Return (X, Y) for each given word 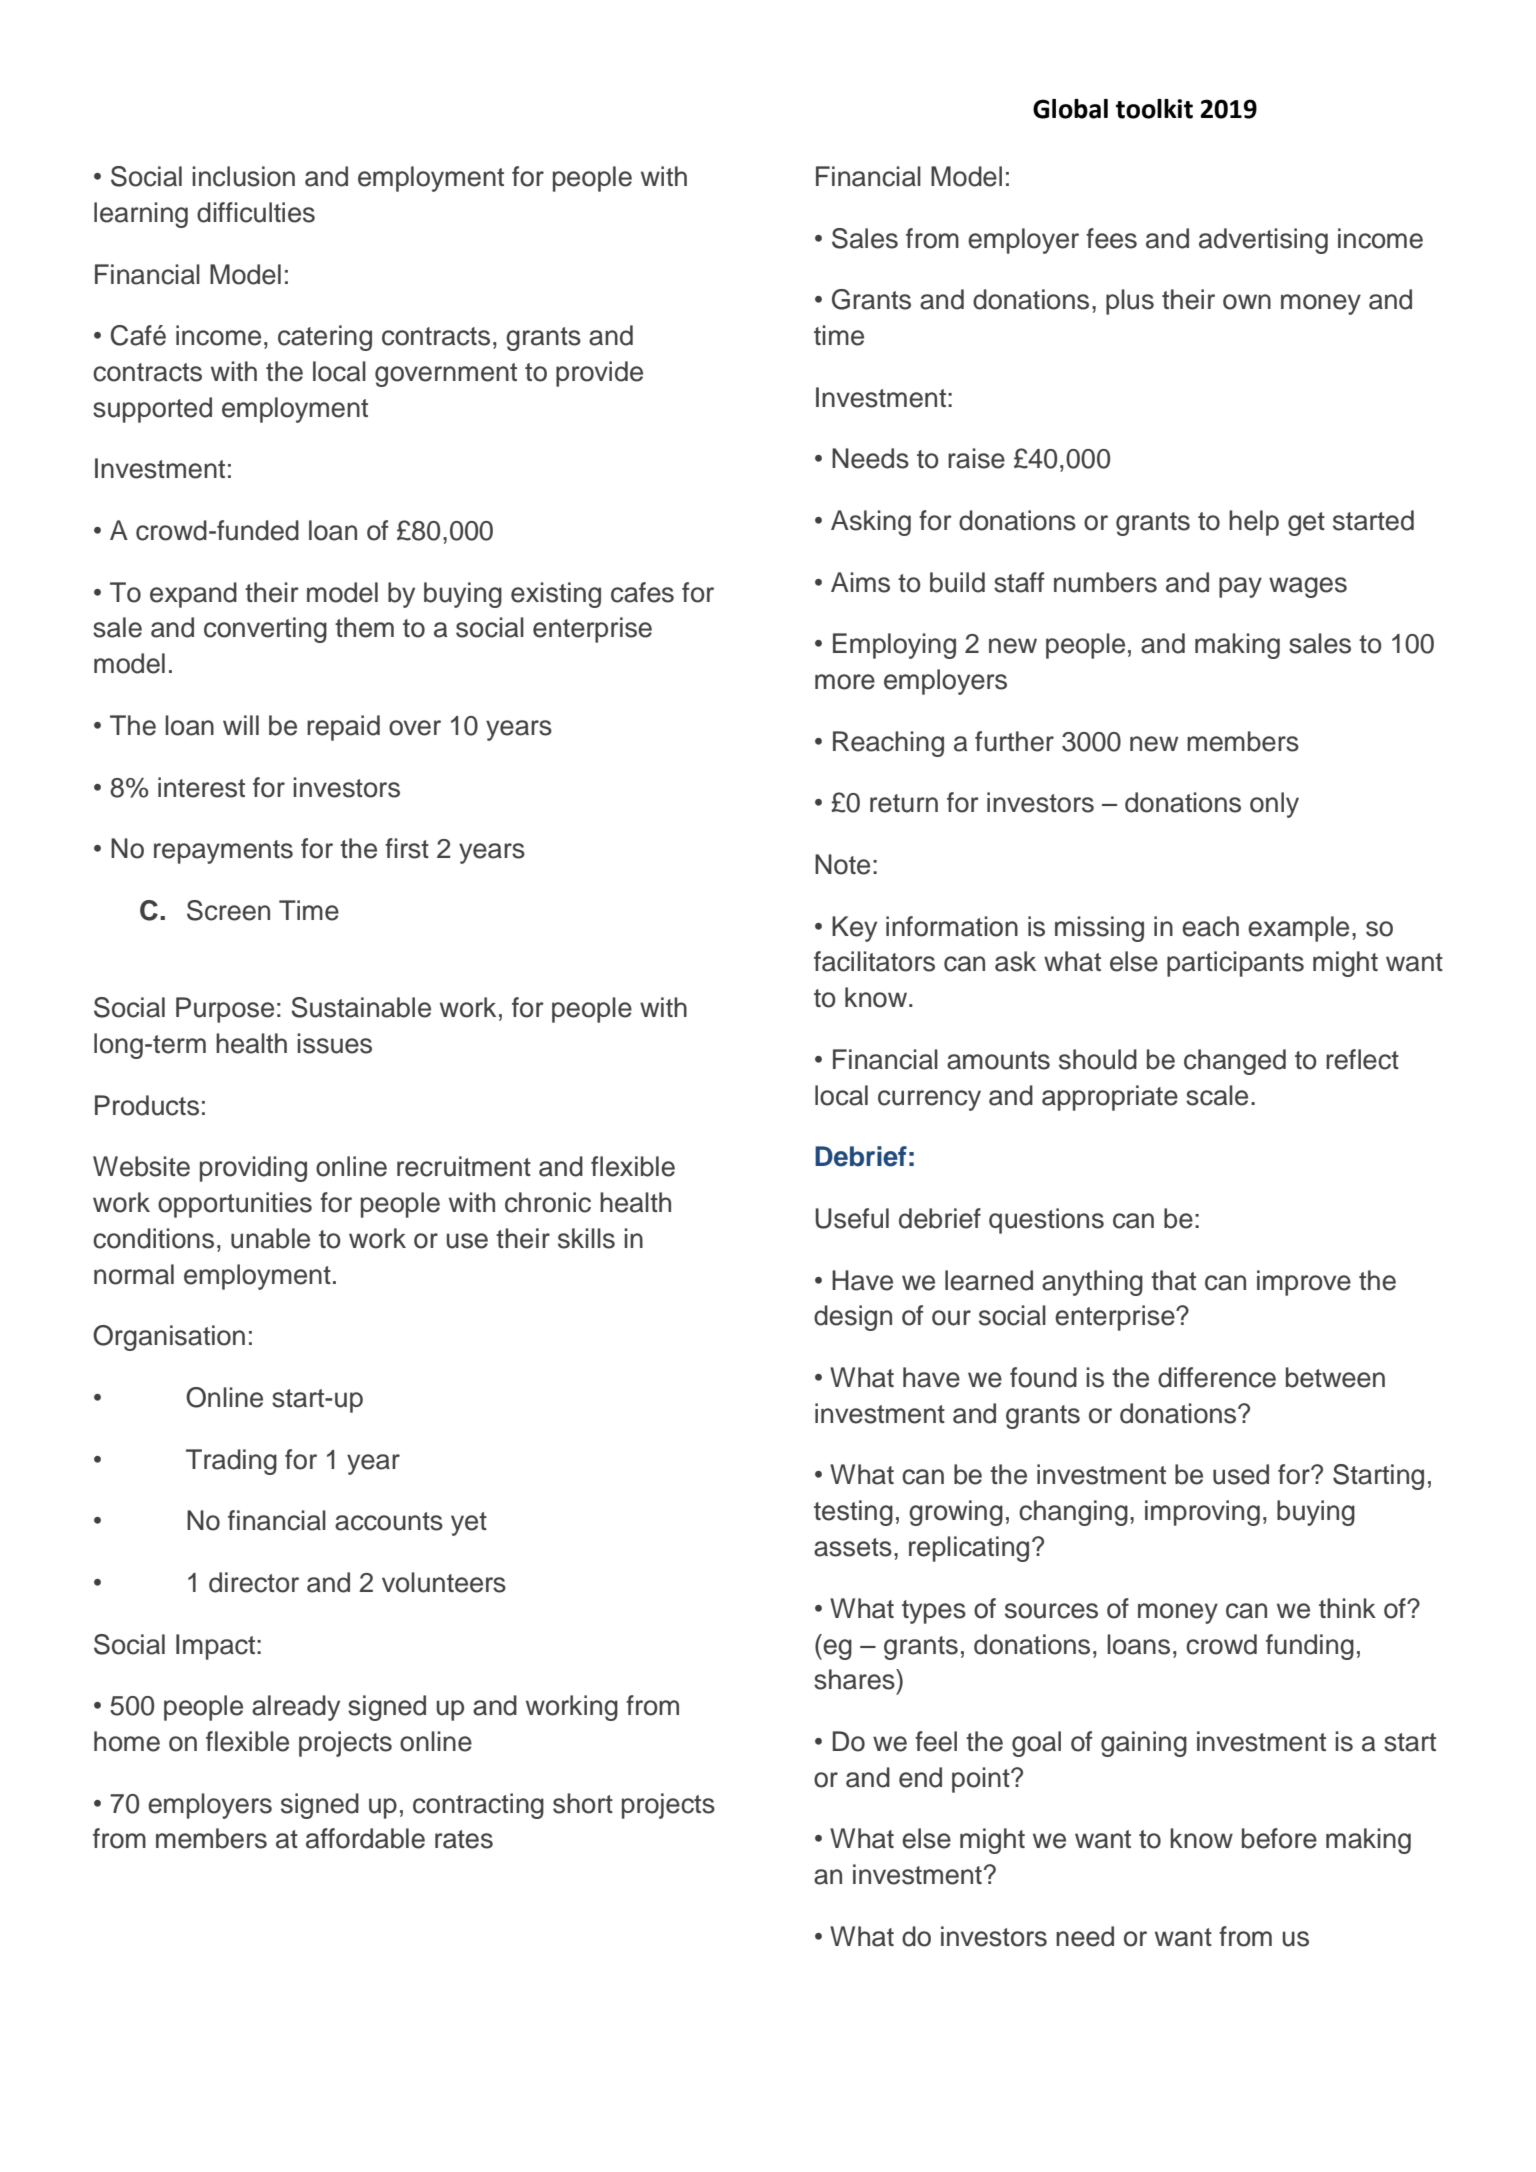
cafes (642, 592)
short (583, 1803)
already (296, 1708)
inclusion (243, 176)
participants (1235, 964)
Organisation (169, 1338)
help (1254, 523)
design (853, 1318)
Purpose (225, 1010)
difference (1217, 1377)
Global (1070, 109)
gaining (1144, 1744)
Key (854, 929)
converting (265, 630)
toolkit (1154, 109)
